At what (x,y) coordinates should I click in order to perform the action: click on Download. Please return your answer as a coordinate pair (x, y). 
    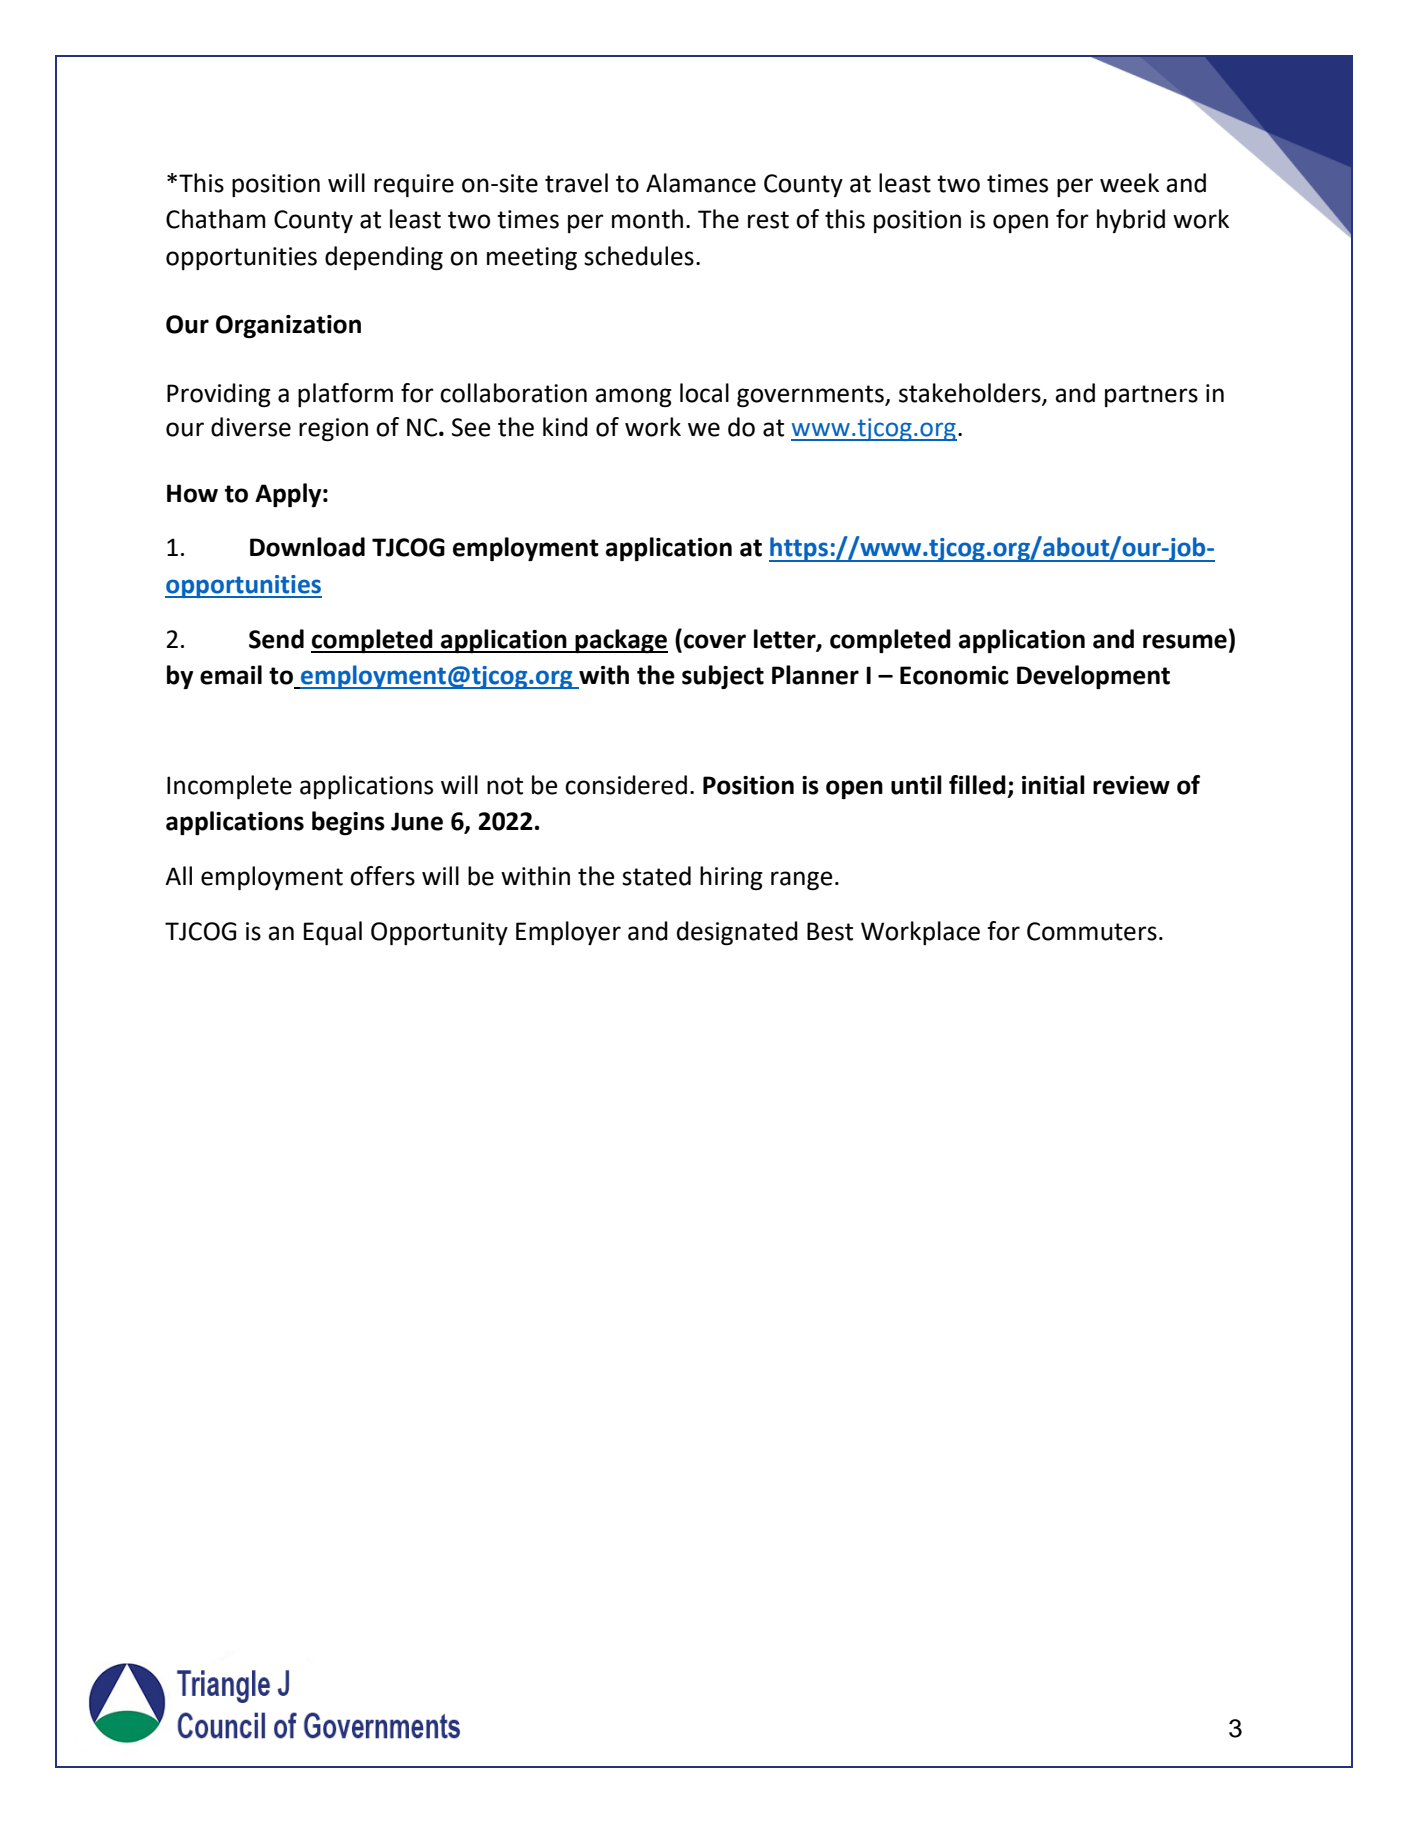
    Looking at the image, I should click on (307, 547).
